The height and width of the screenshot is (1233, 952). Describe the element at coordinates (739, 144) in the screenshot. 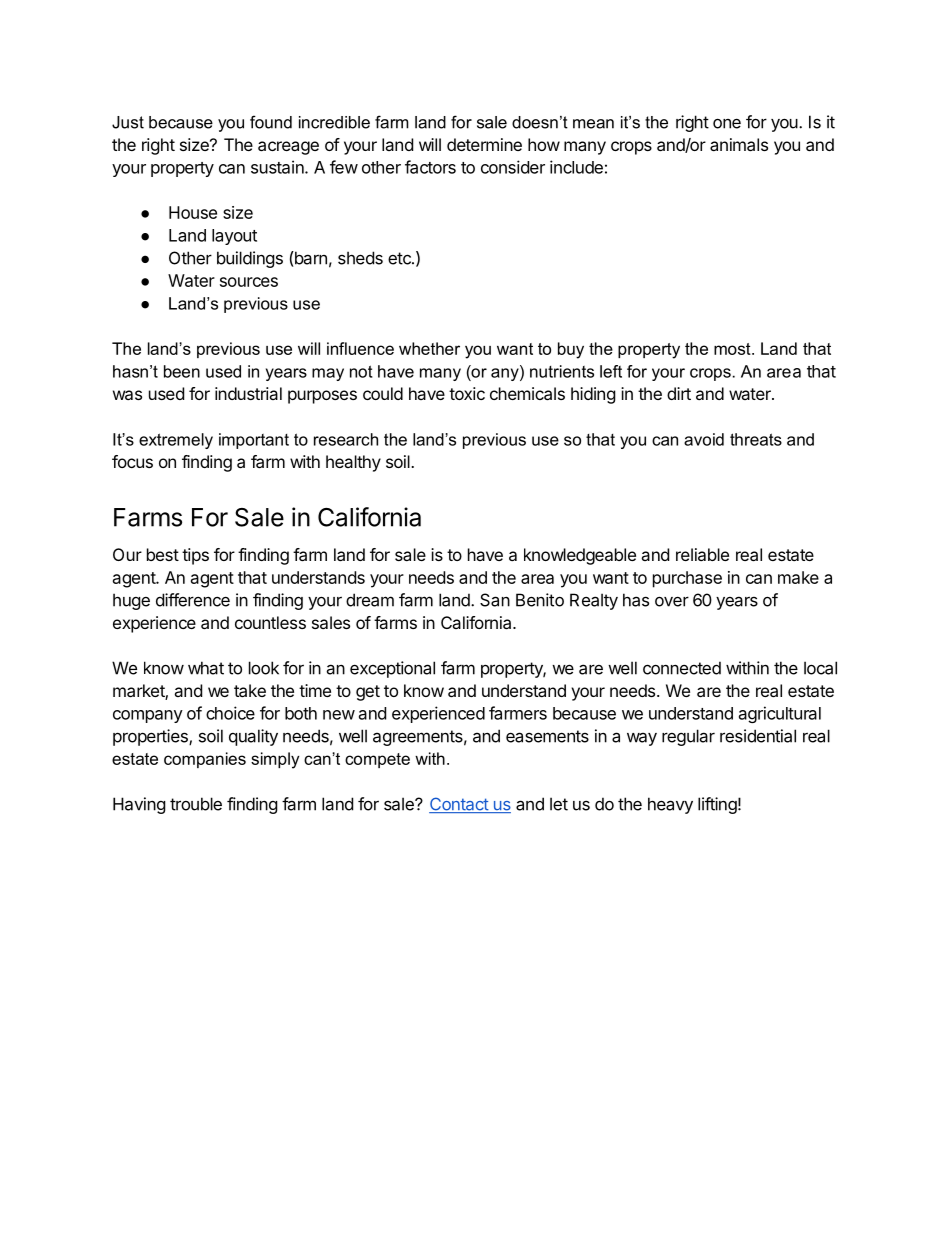

I see `animals` at that location.
